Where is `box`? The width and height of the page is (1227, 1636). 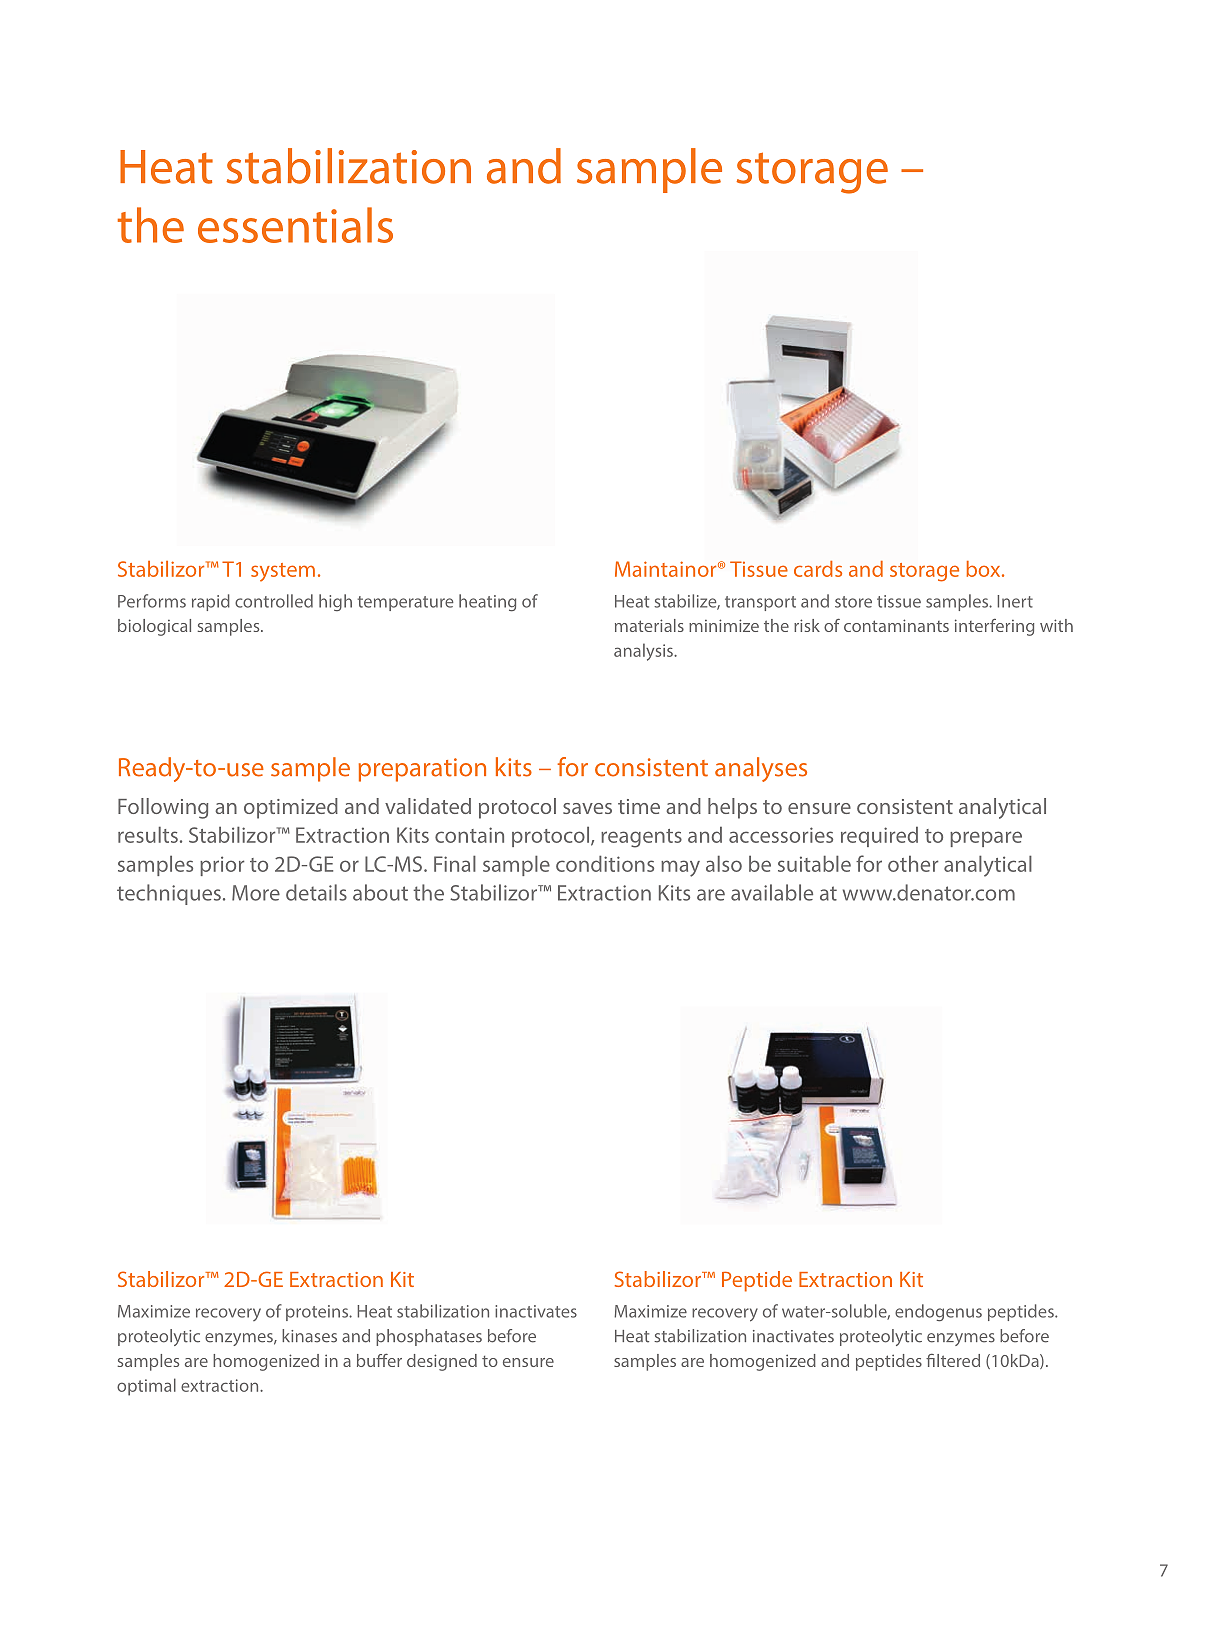
box is located at coordinates (984, 569).
